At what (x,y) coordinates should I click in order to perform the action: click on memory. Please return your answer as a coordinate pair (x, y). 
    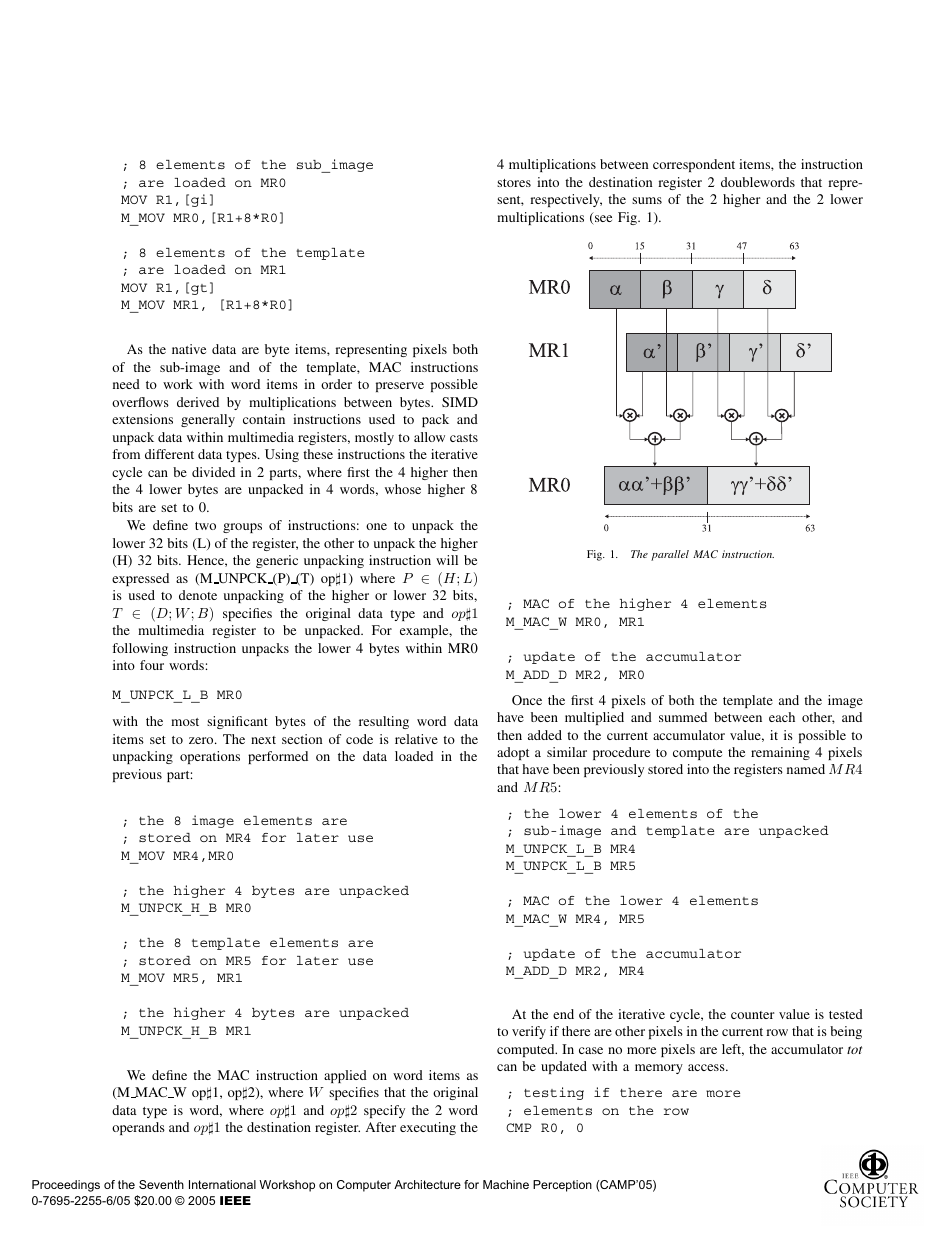
    Looking at the image, I should click on (659, 1069).
